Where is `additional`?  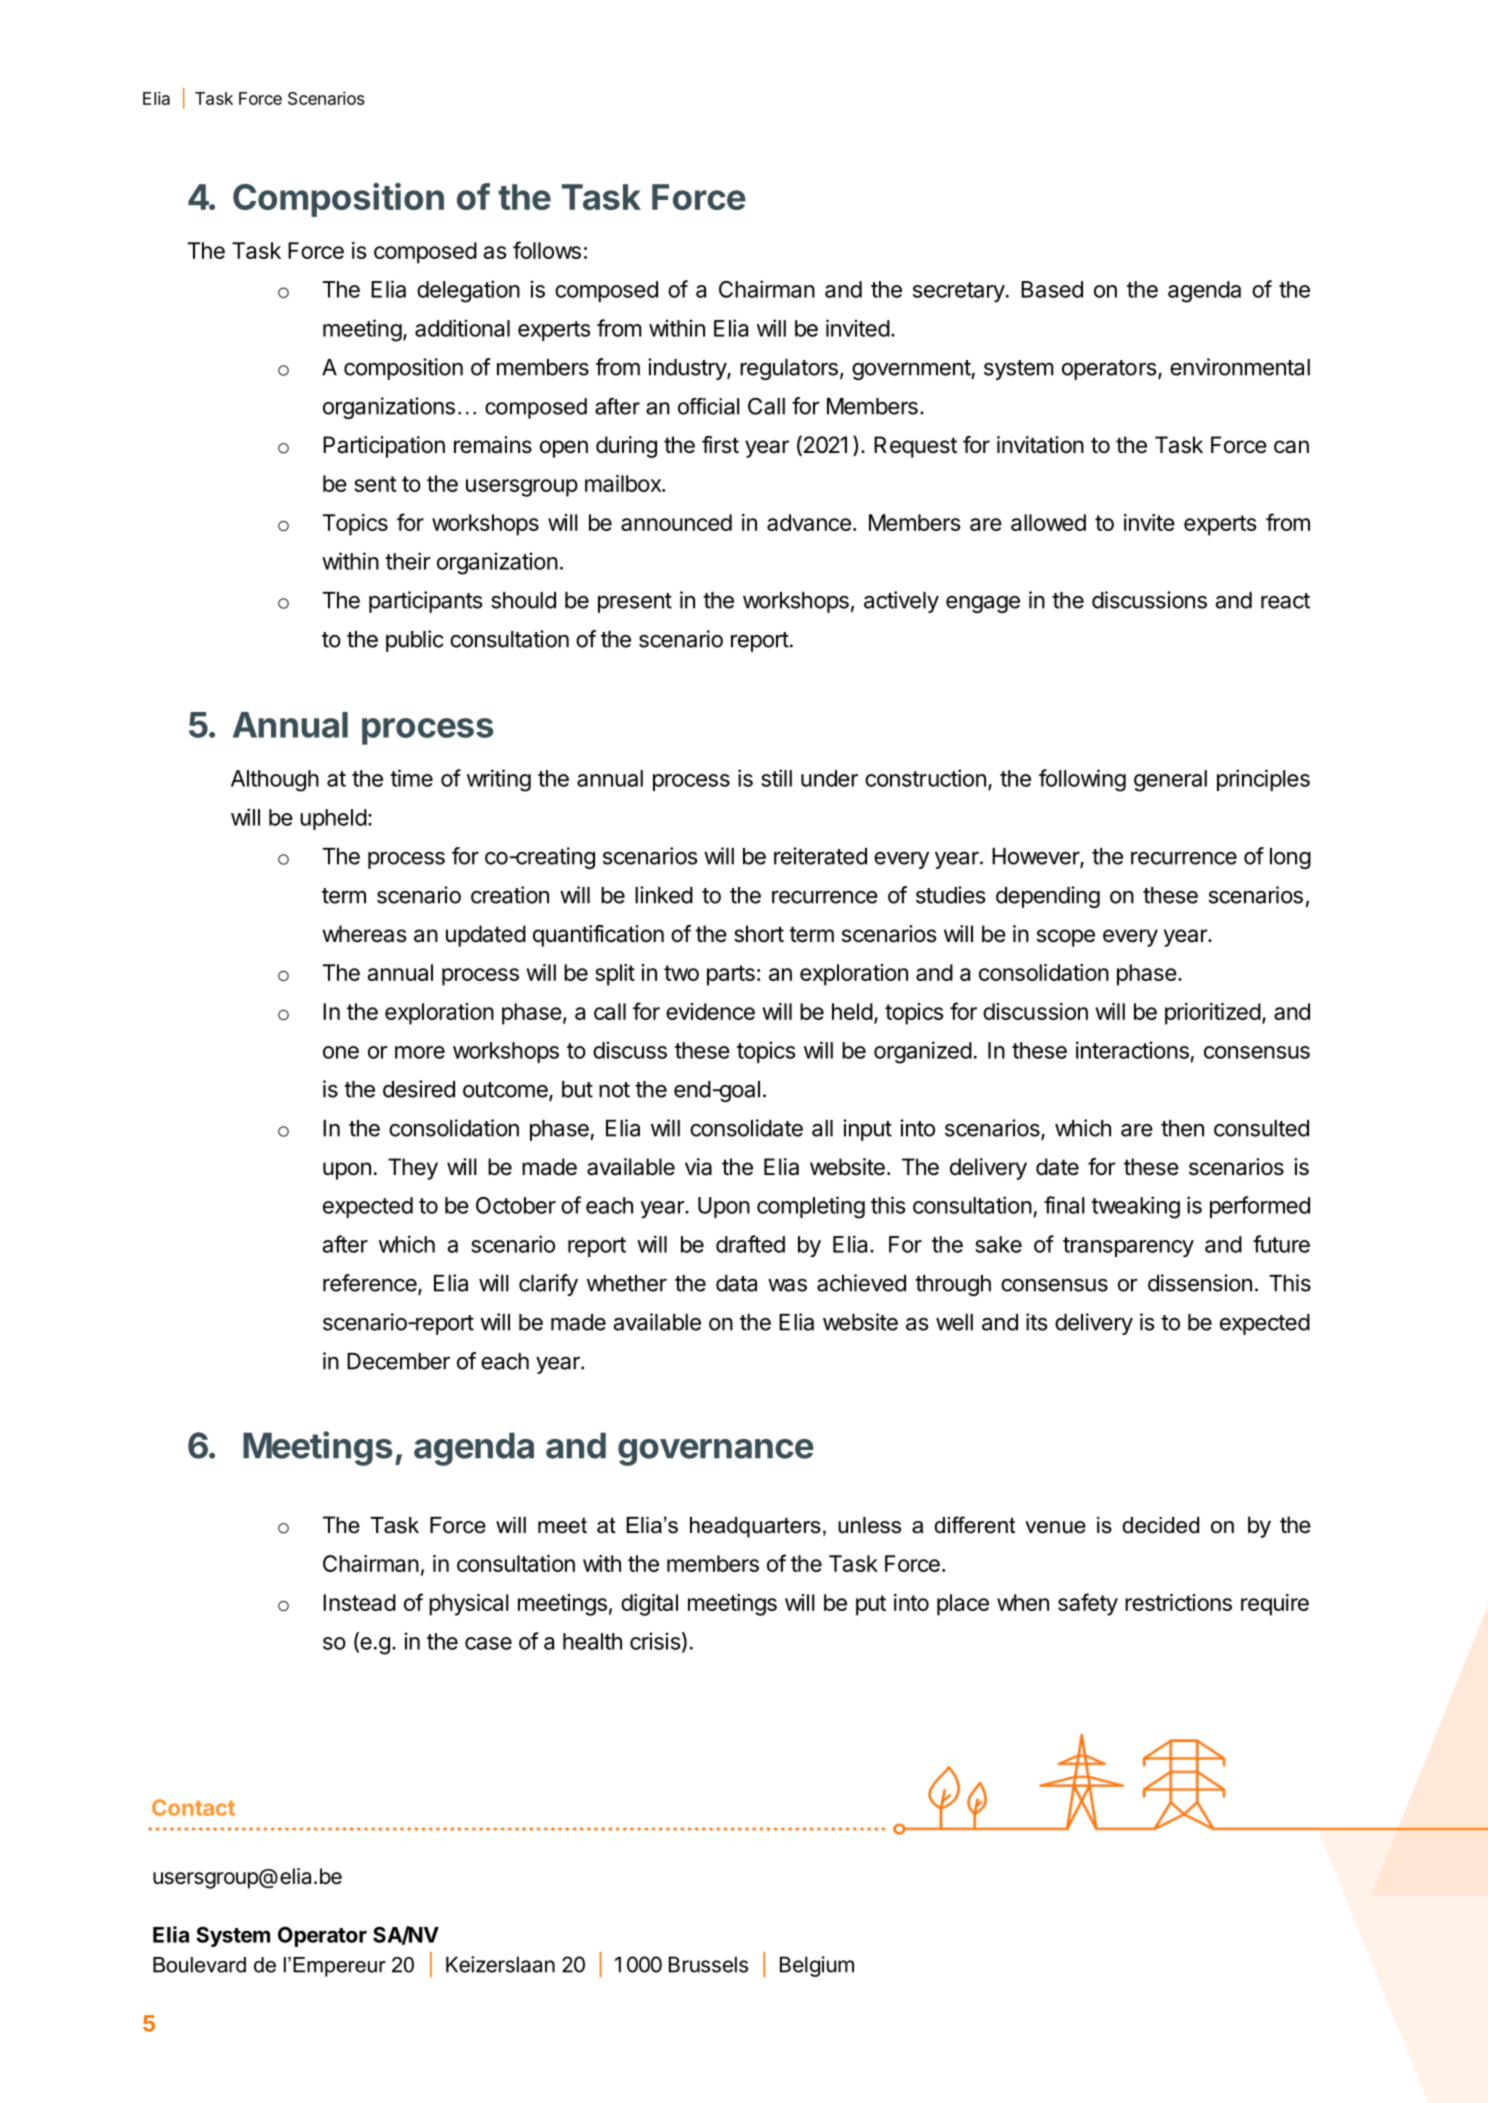 additional is located at coordinates (462, 328).
